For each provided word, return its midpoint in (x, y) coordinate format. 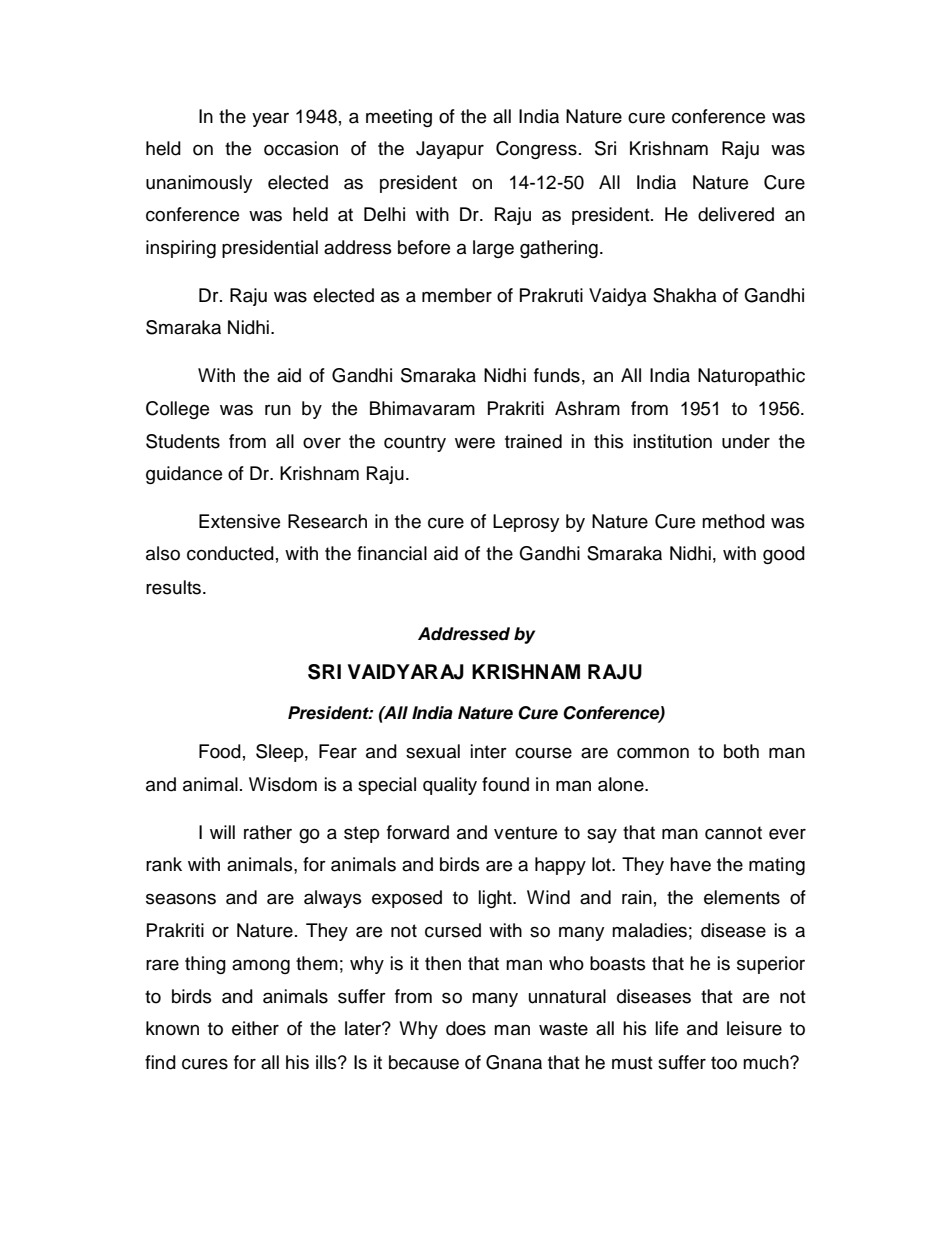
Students (183, 441)
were (475, 443)
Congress (536, 150)
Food (220, 751)
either (255, 1028)
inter (489, 751)
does (466, 1028)
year (270, 120)
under (746, 441)
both (741, 751)
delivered (736, 214)
